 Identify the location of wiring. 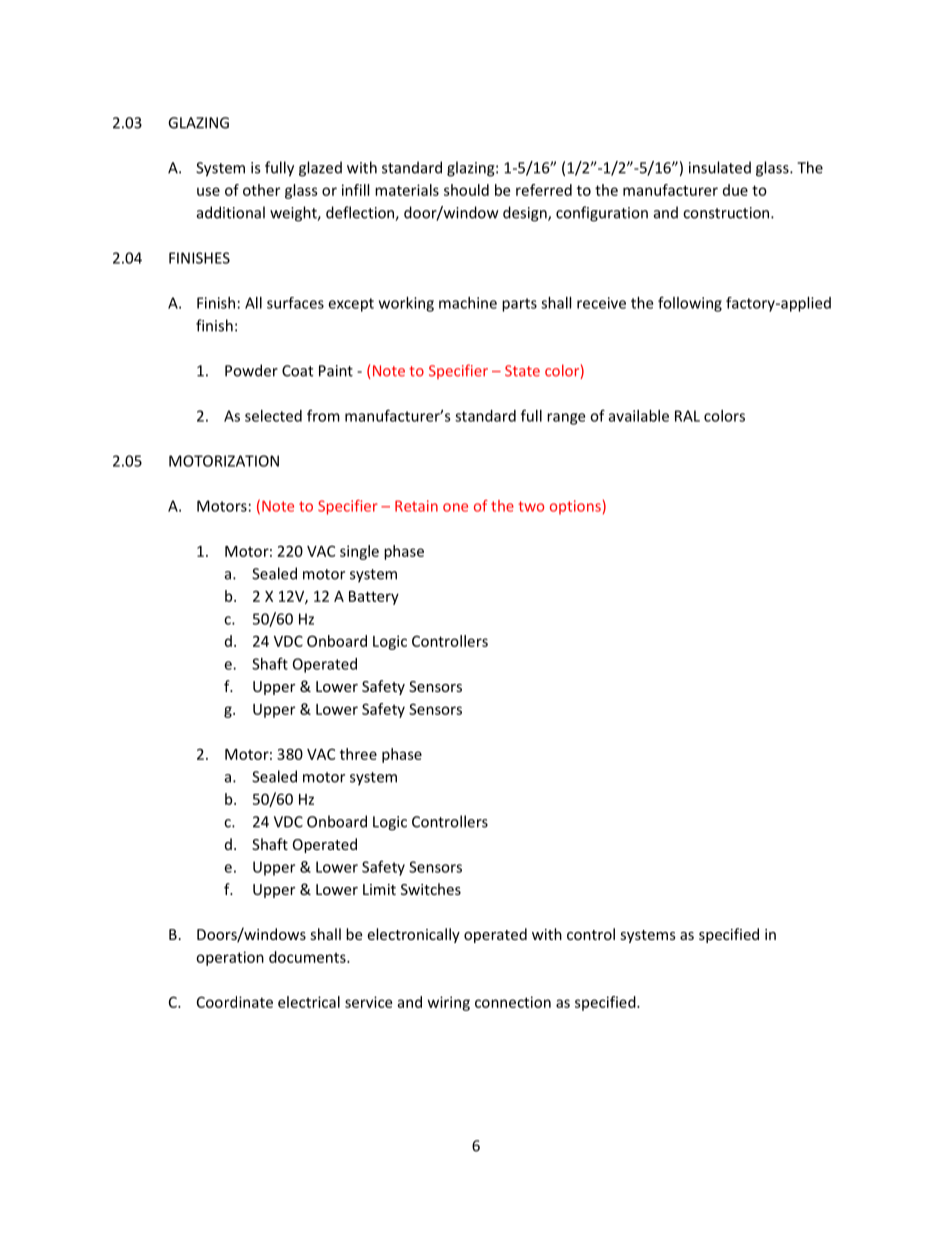
(449, 1003).
